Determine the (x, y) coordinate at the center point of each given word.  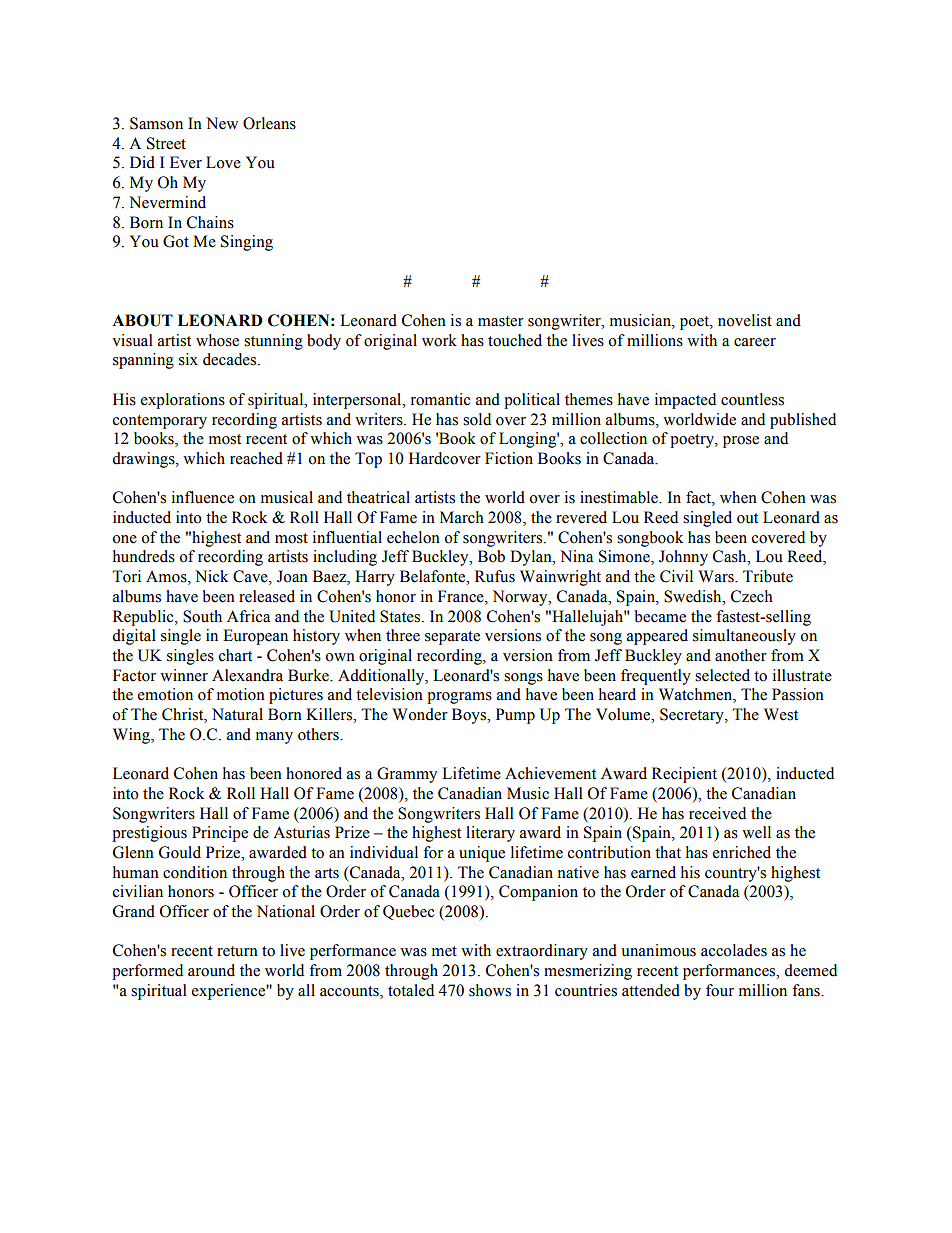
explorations (183, 401)
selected (722, 675)
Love (223, 162)
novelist (745, 320)
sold (477, 419)
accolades (734, 950)
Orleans (269, 123)
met (444, 951)
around (211, 970)
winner (184, 675)
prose (741, 442)
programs (459, 698)
